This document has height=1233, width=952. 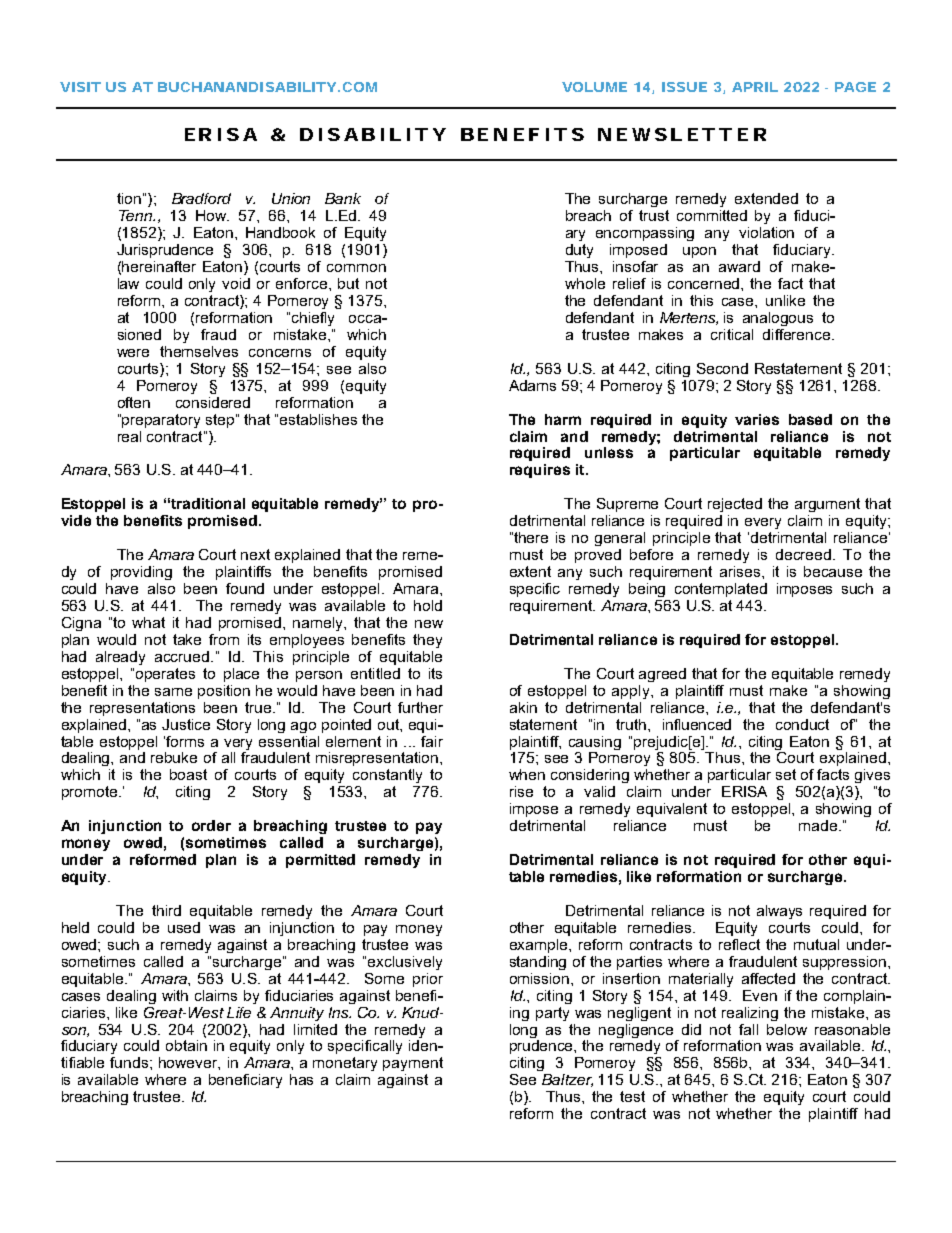 What do you see at coordinates (527, 774) in the document?
I see `when` at bounding box center [527, 774].
